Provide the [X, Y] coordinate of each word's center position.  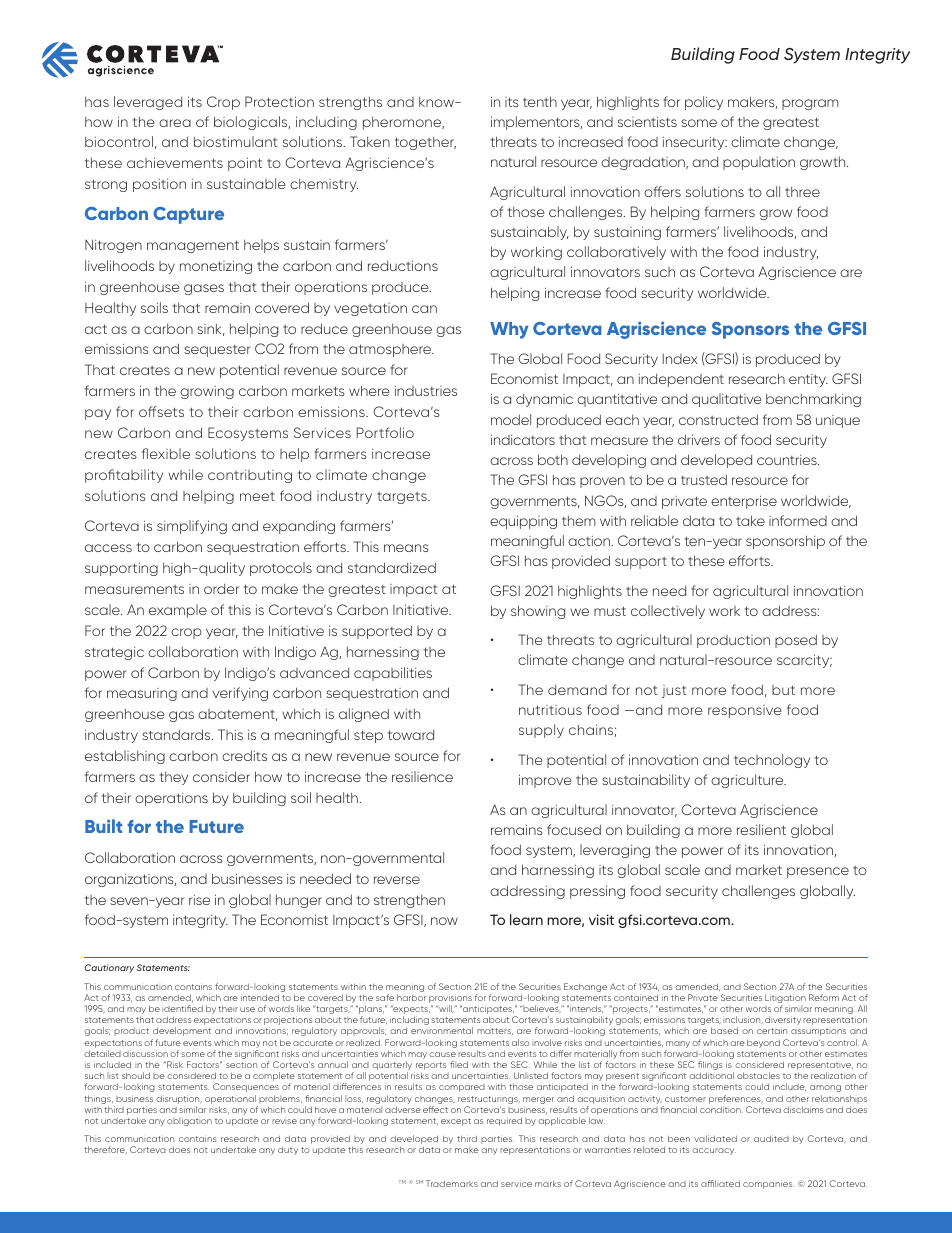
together [425, 143]
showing [538, 612]
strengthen [409, 901]
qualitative [727, 400]
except [456, 1122]
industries [426, 391]
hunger [299, 901]
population [759, 163]
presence [818, 872]
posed [796, 641]
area [175, 123]
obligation [189, 1121]
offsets [161, 411]
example [178, 611]
